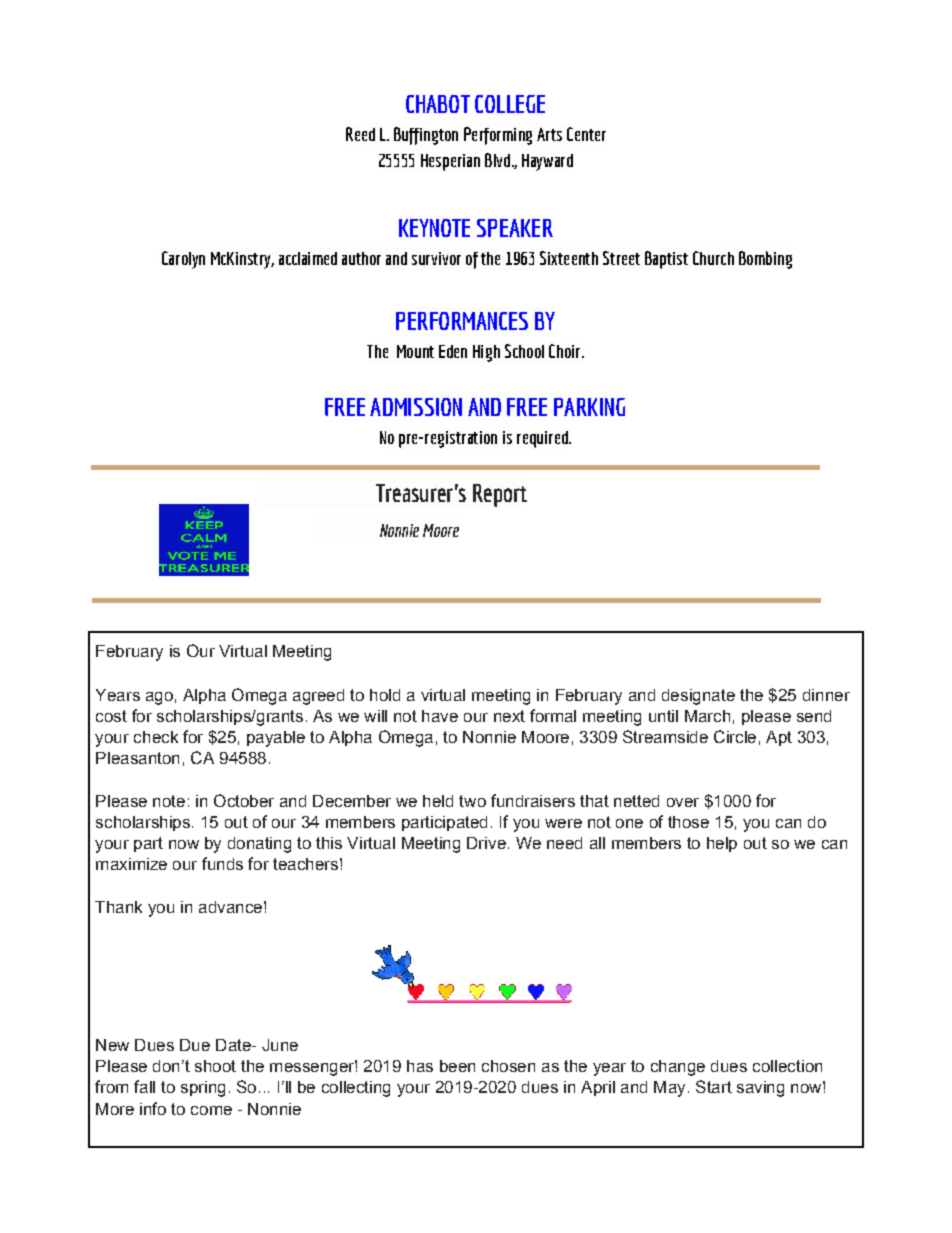 This screenshot has height=1233, width=952. What do you see at coordinates (698, 697) in the screenshot?
I see `designate` at bounding box center [698, 697].
